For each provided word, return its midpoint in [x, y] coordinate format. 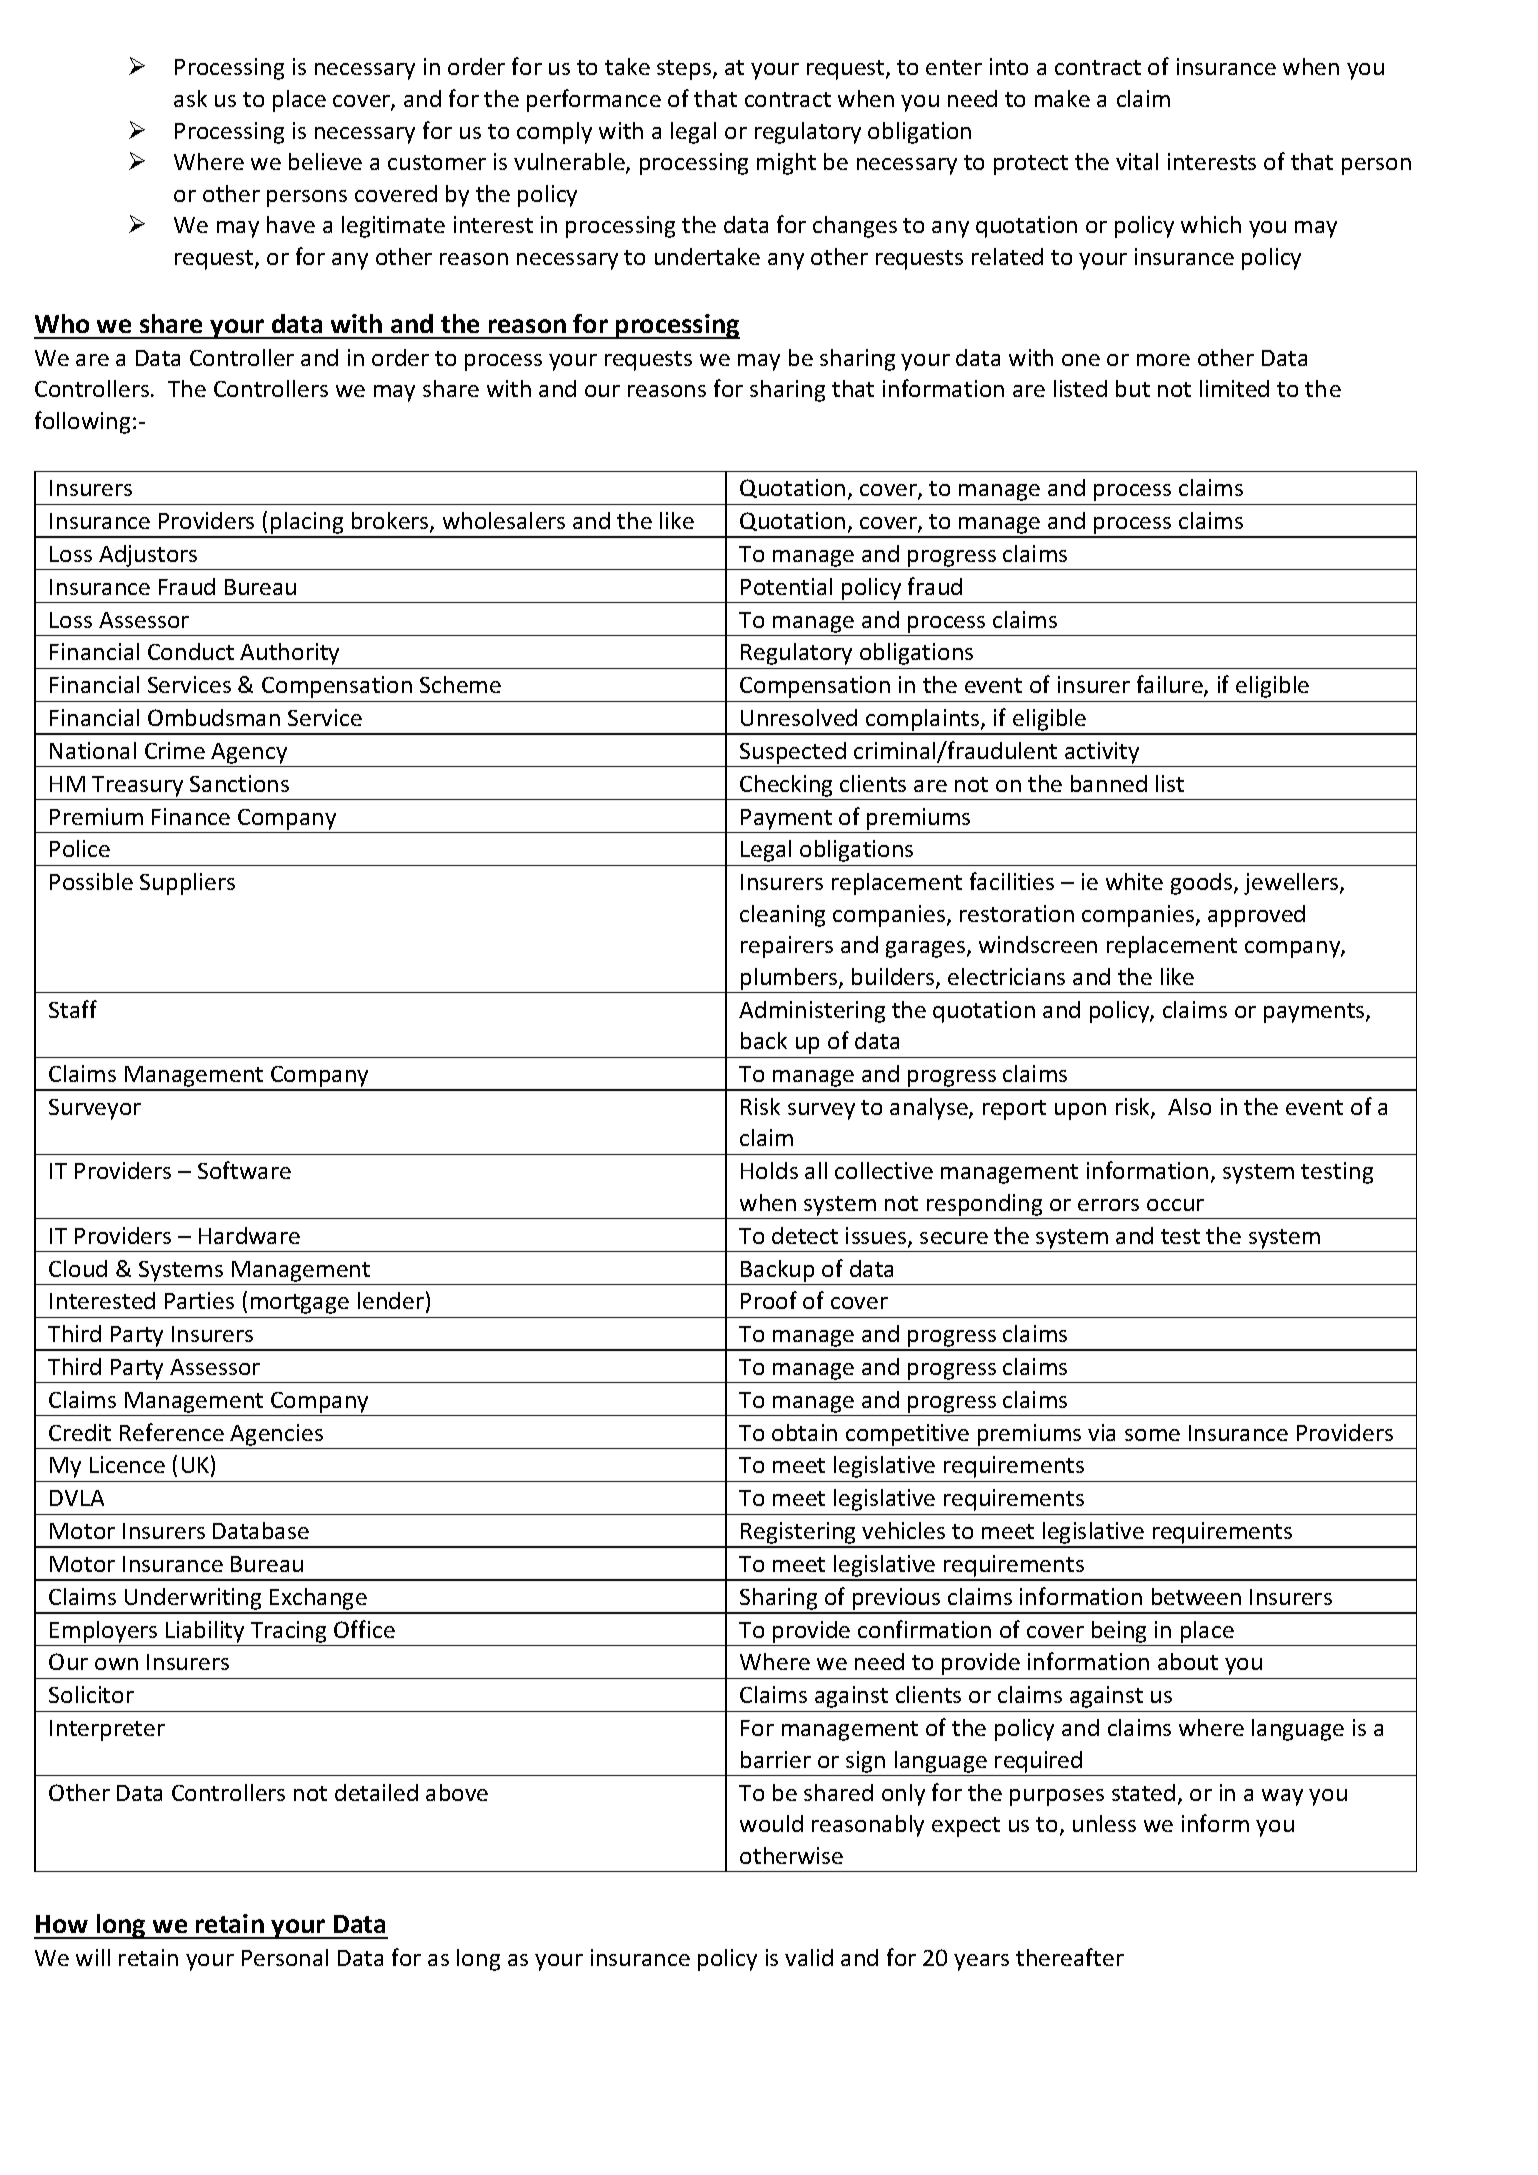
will [93, 1957]
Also [1189, 1106]
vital [1137, 161]
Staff [73, 1009]
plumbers [790, 979]
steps [685, 70]
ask [190, 98]
